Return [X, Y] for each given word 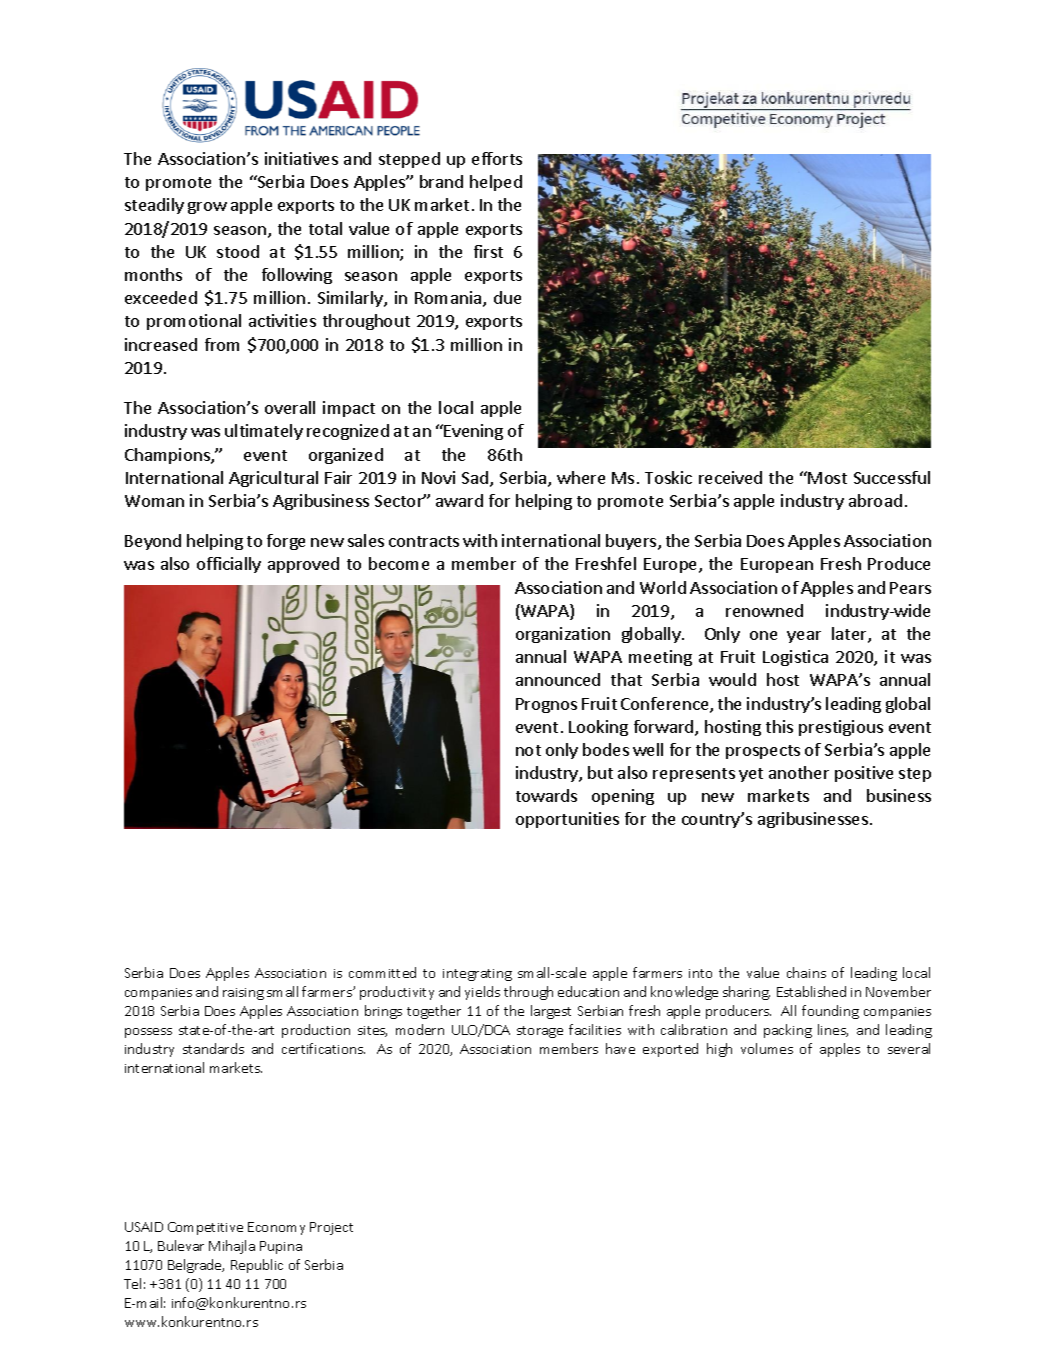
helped [496, 183]
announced [558, 679]
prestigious [841, 728]
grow [207, 208]
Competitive [205, 1228]
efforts [497, 158]
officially [229, 565]
